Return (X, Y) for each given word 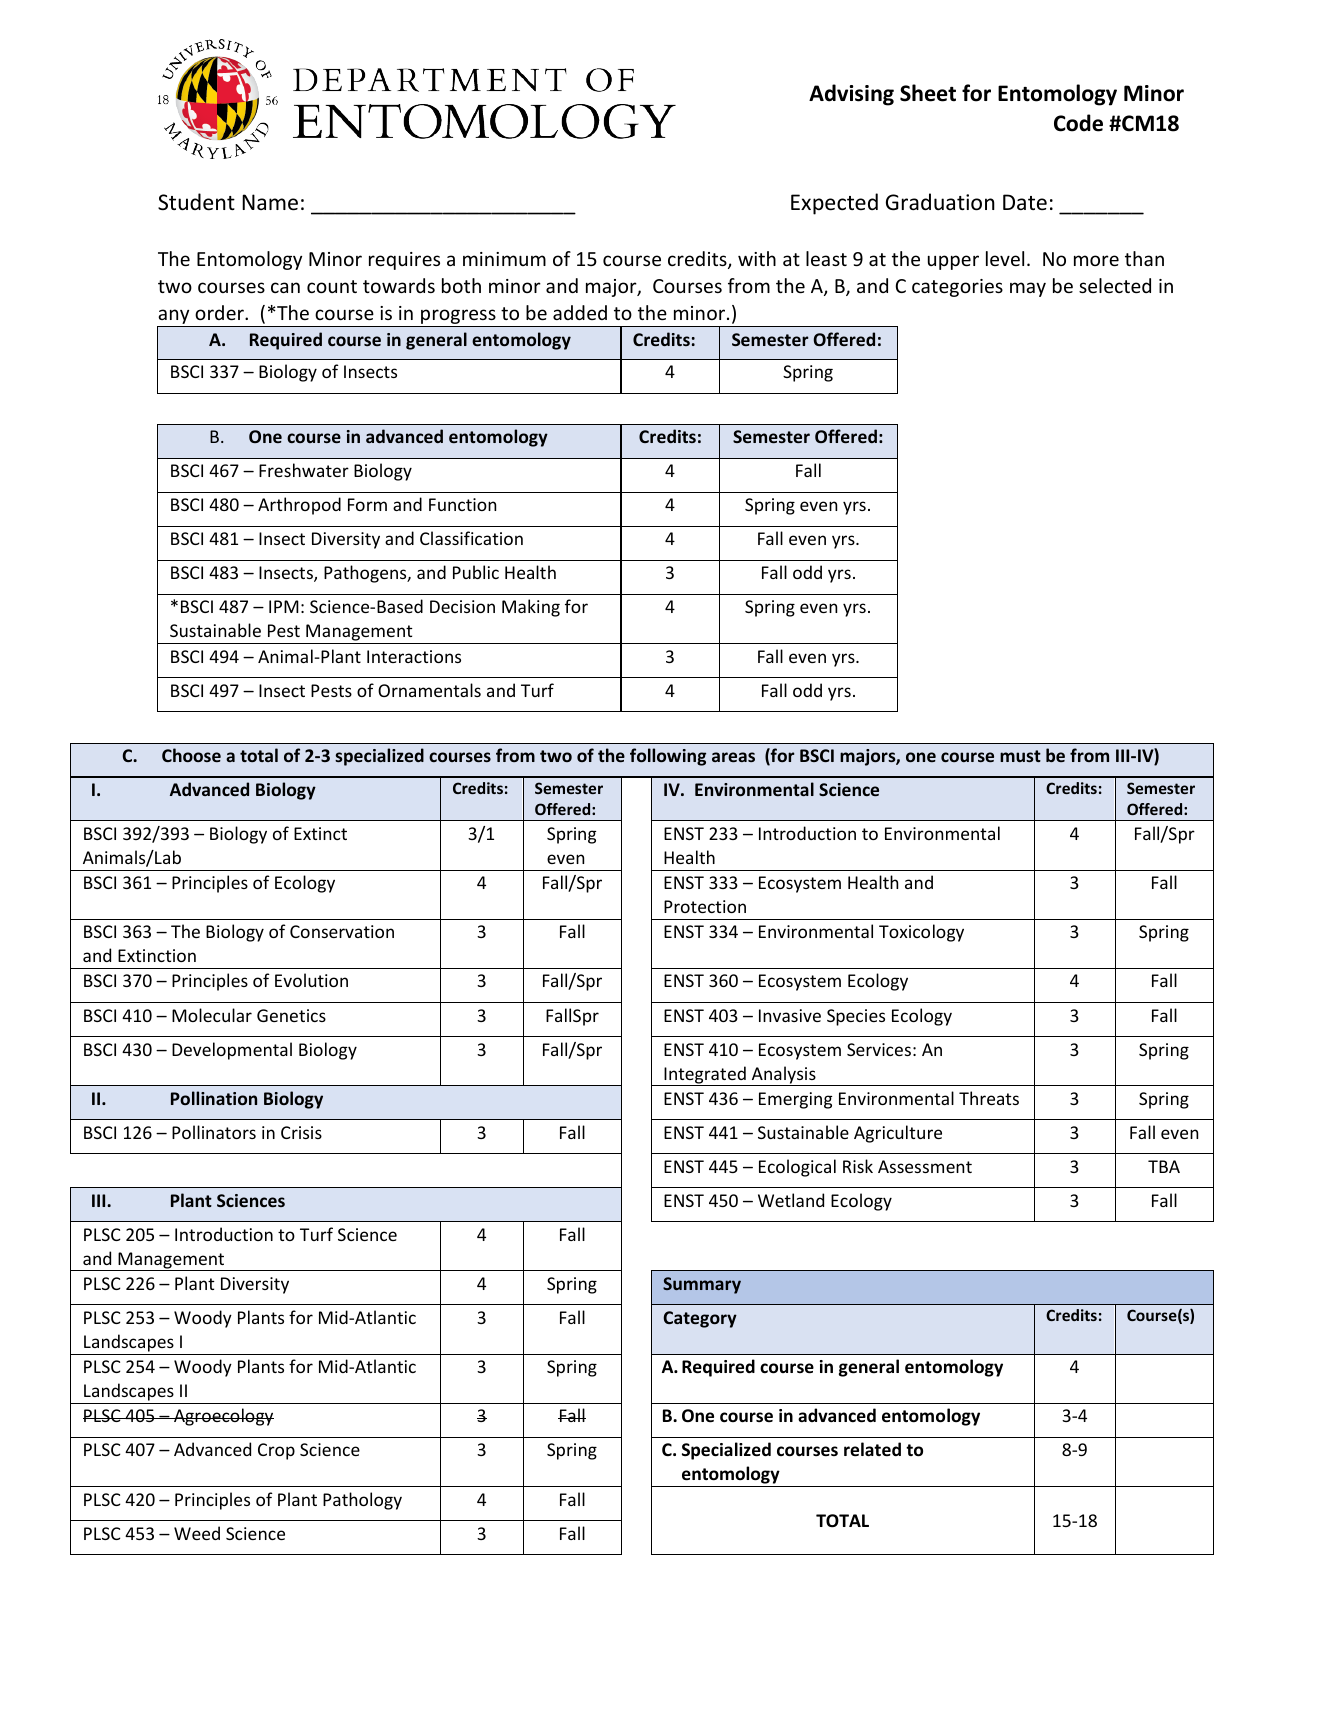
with (757, 258)
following (668, 757)
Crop (276, 1451)
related (872, 1449)
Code (1078, 123)
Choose (191, 755)
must (1020, 756)
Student (196, 202)
